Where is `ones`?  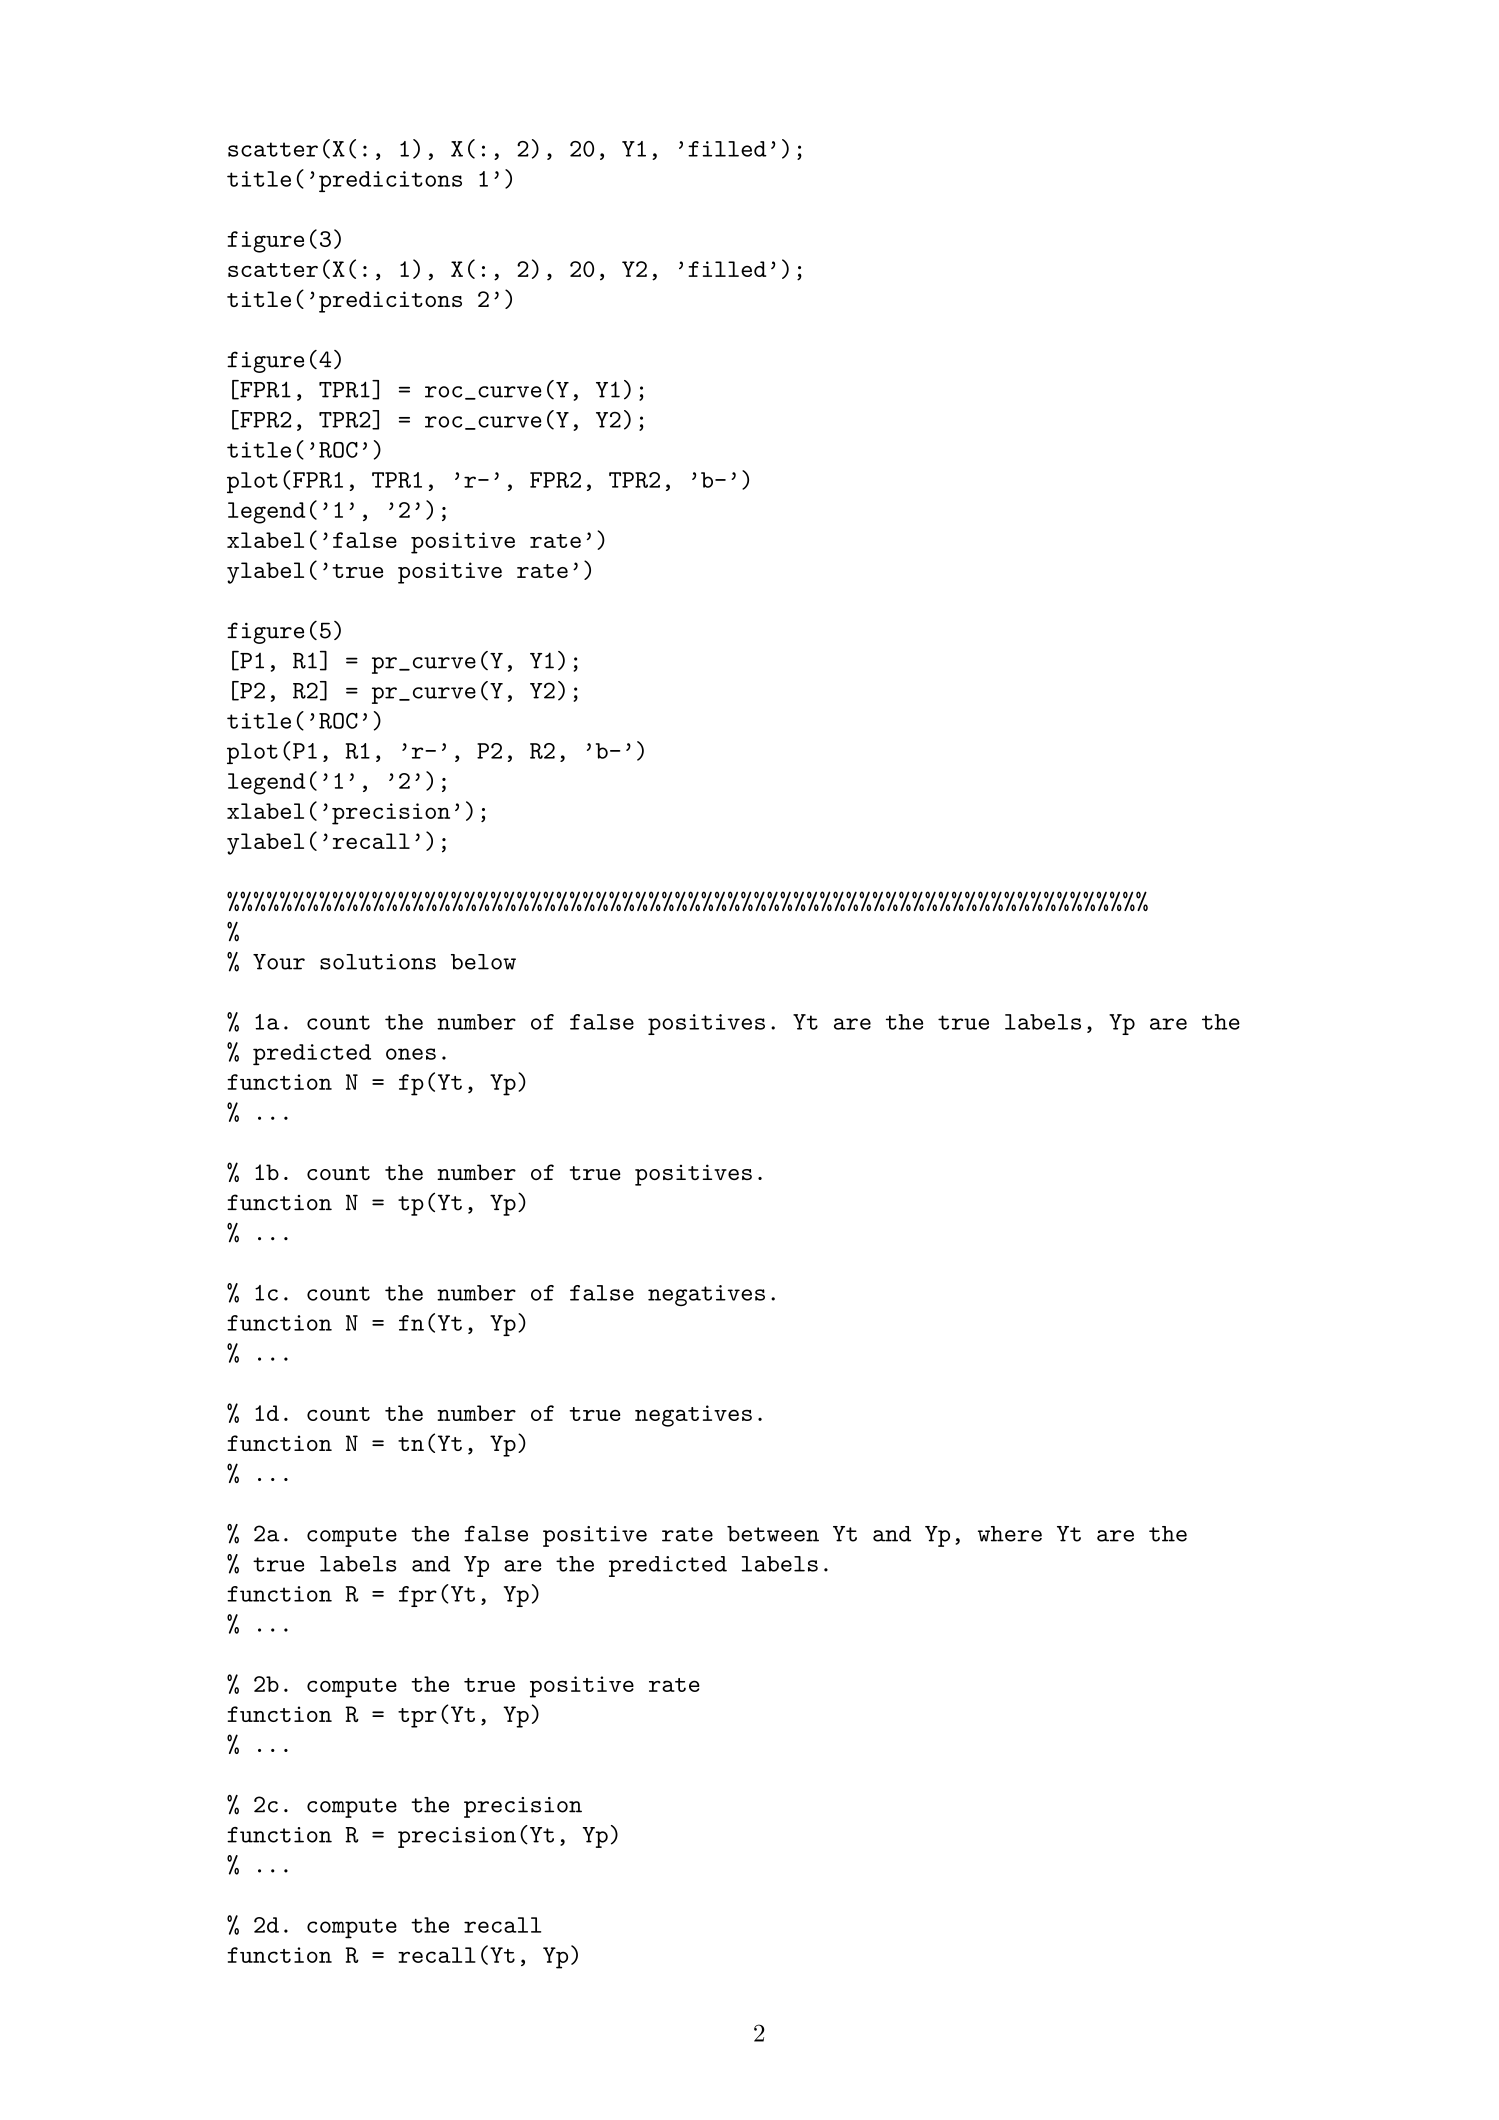
ones is located at coordinates (411, 1054).
